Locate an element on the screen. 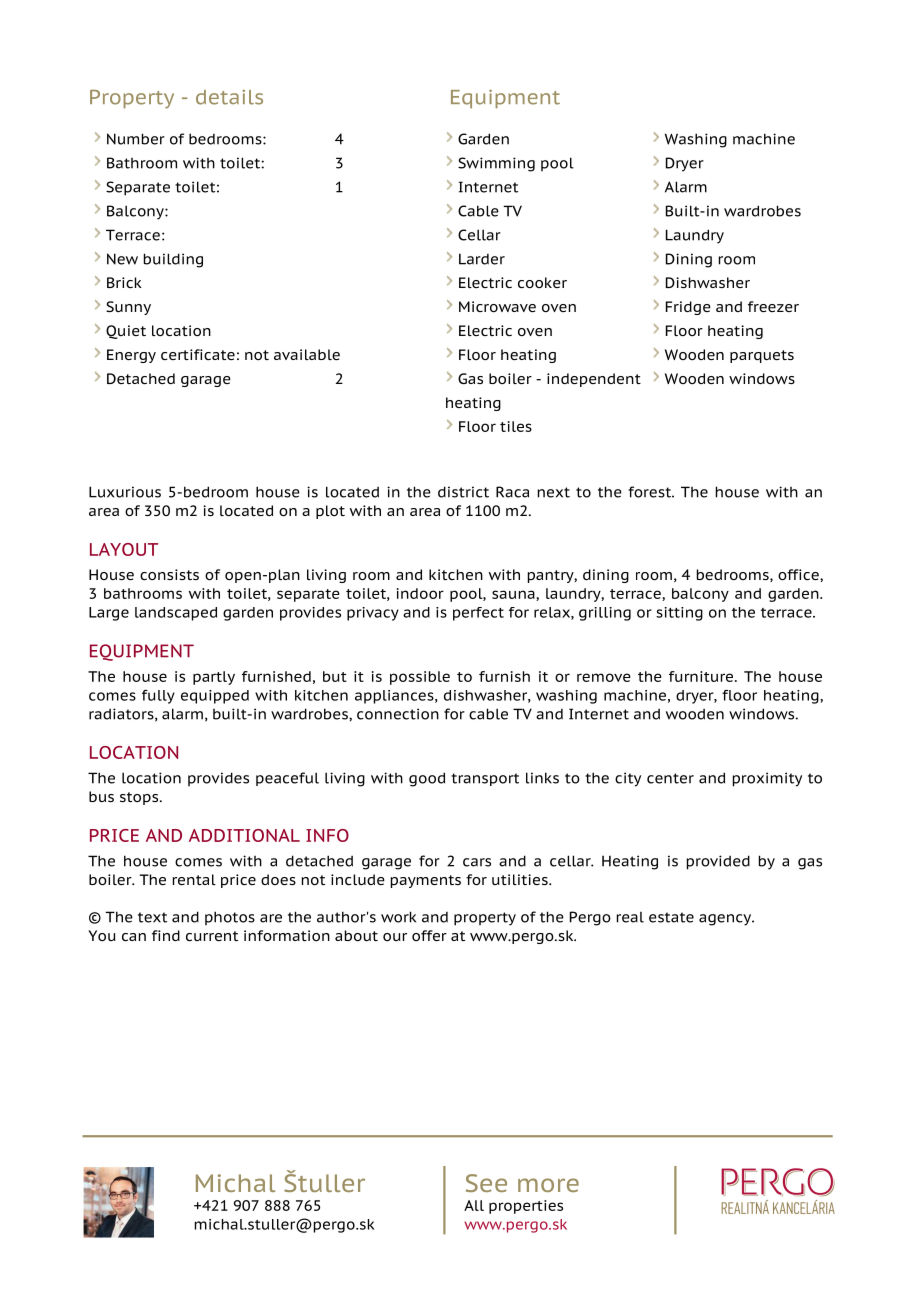 The height and width of the screenshot is (1308, 924). See is located at coordinates (486, 1183).
